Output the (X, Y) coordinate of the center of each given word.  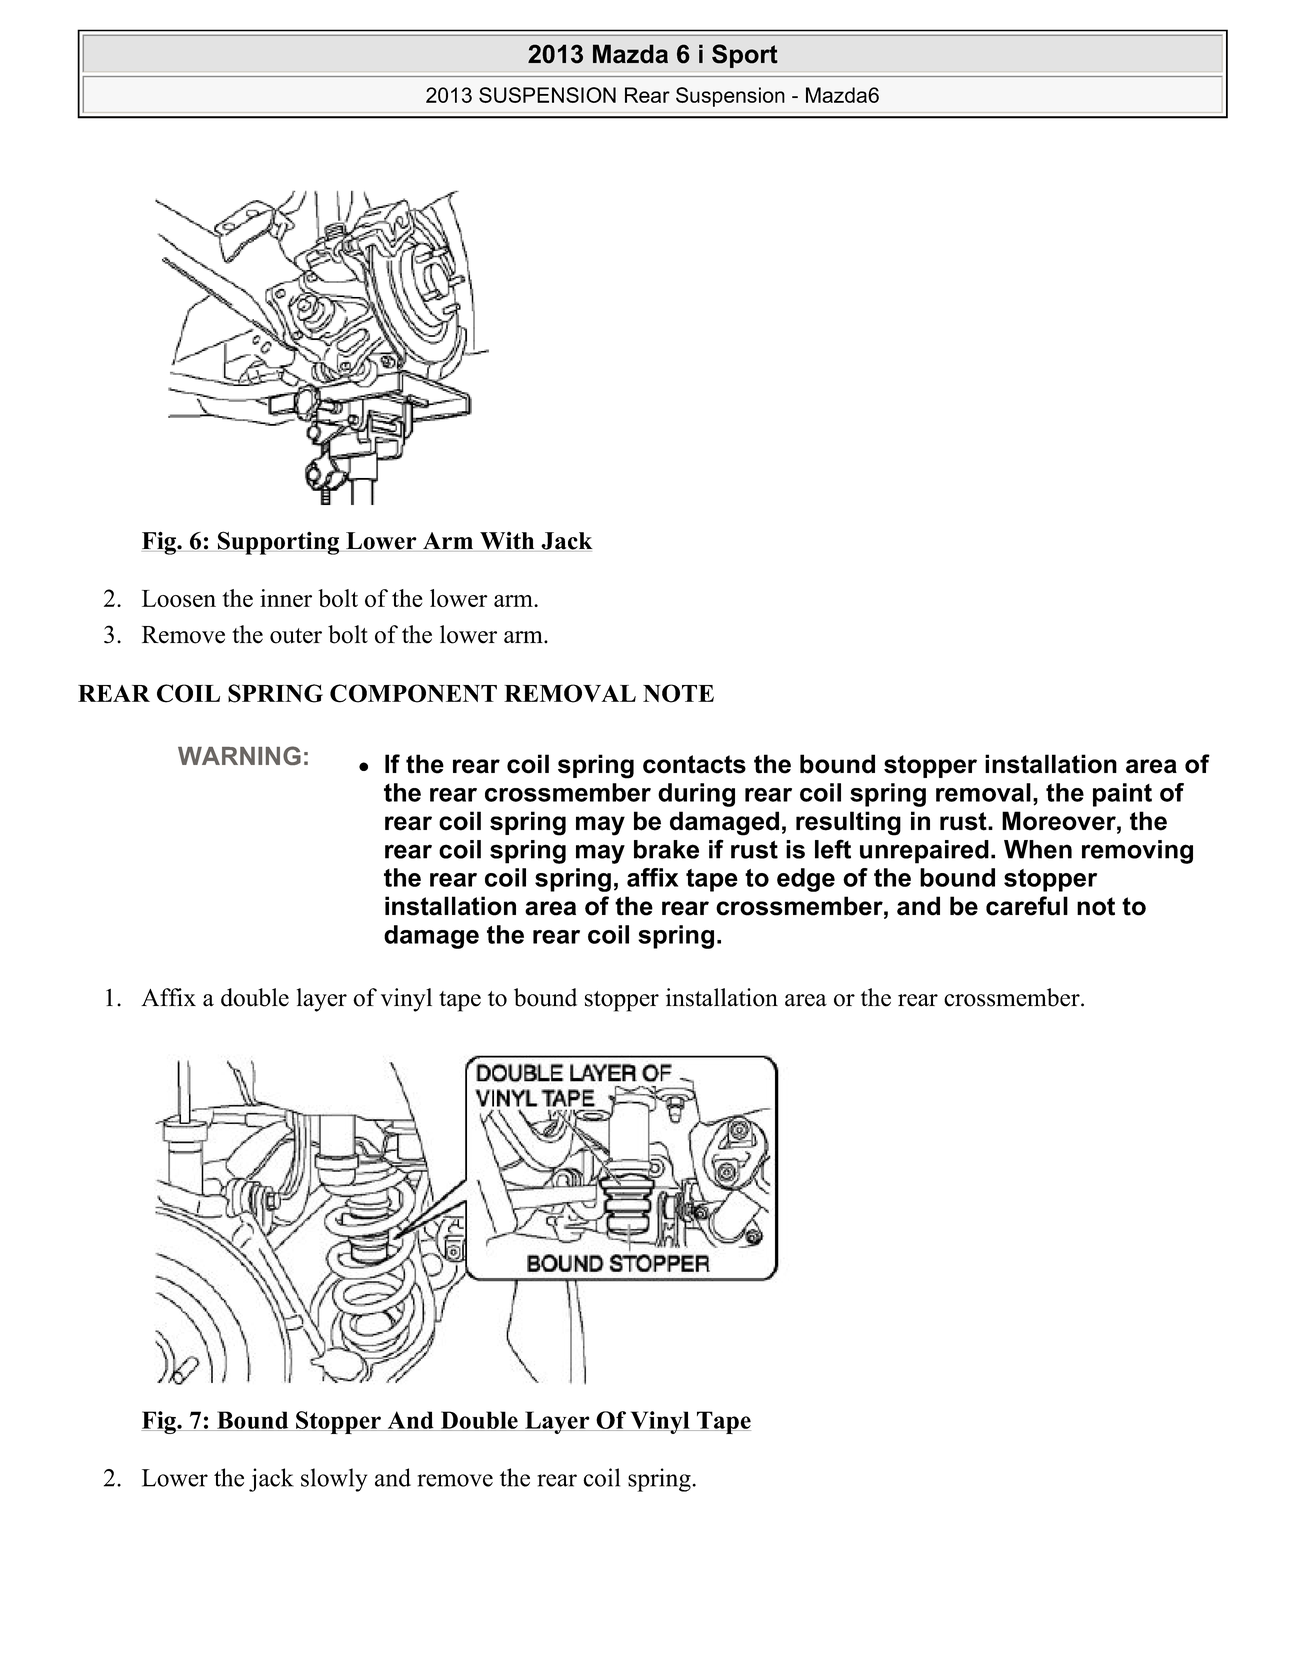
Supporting (278, 543)
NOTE (678, 693)
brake (666, 849)
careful (1027, 906)
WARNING (239, 755)
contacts (694, 764)
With (507, 542)
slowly (334, 1480)
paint (1122, 795)
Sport (745, 56)
